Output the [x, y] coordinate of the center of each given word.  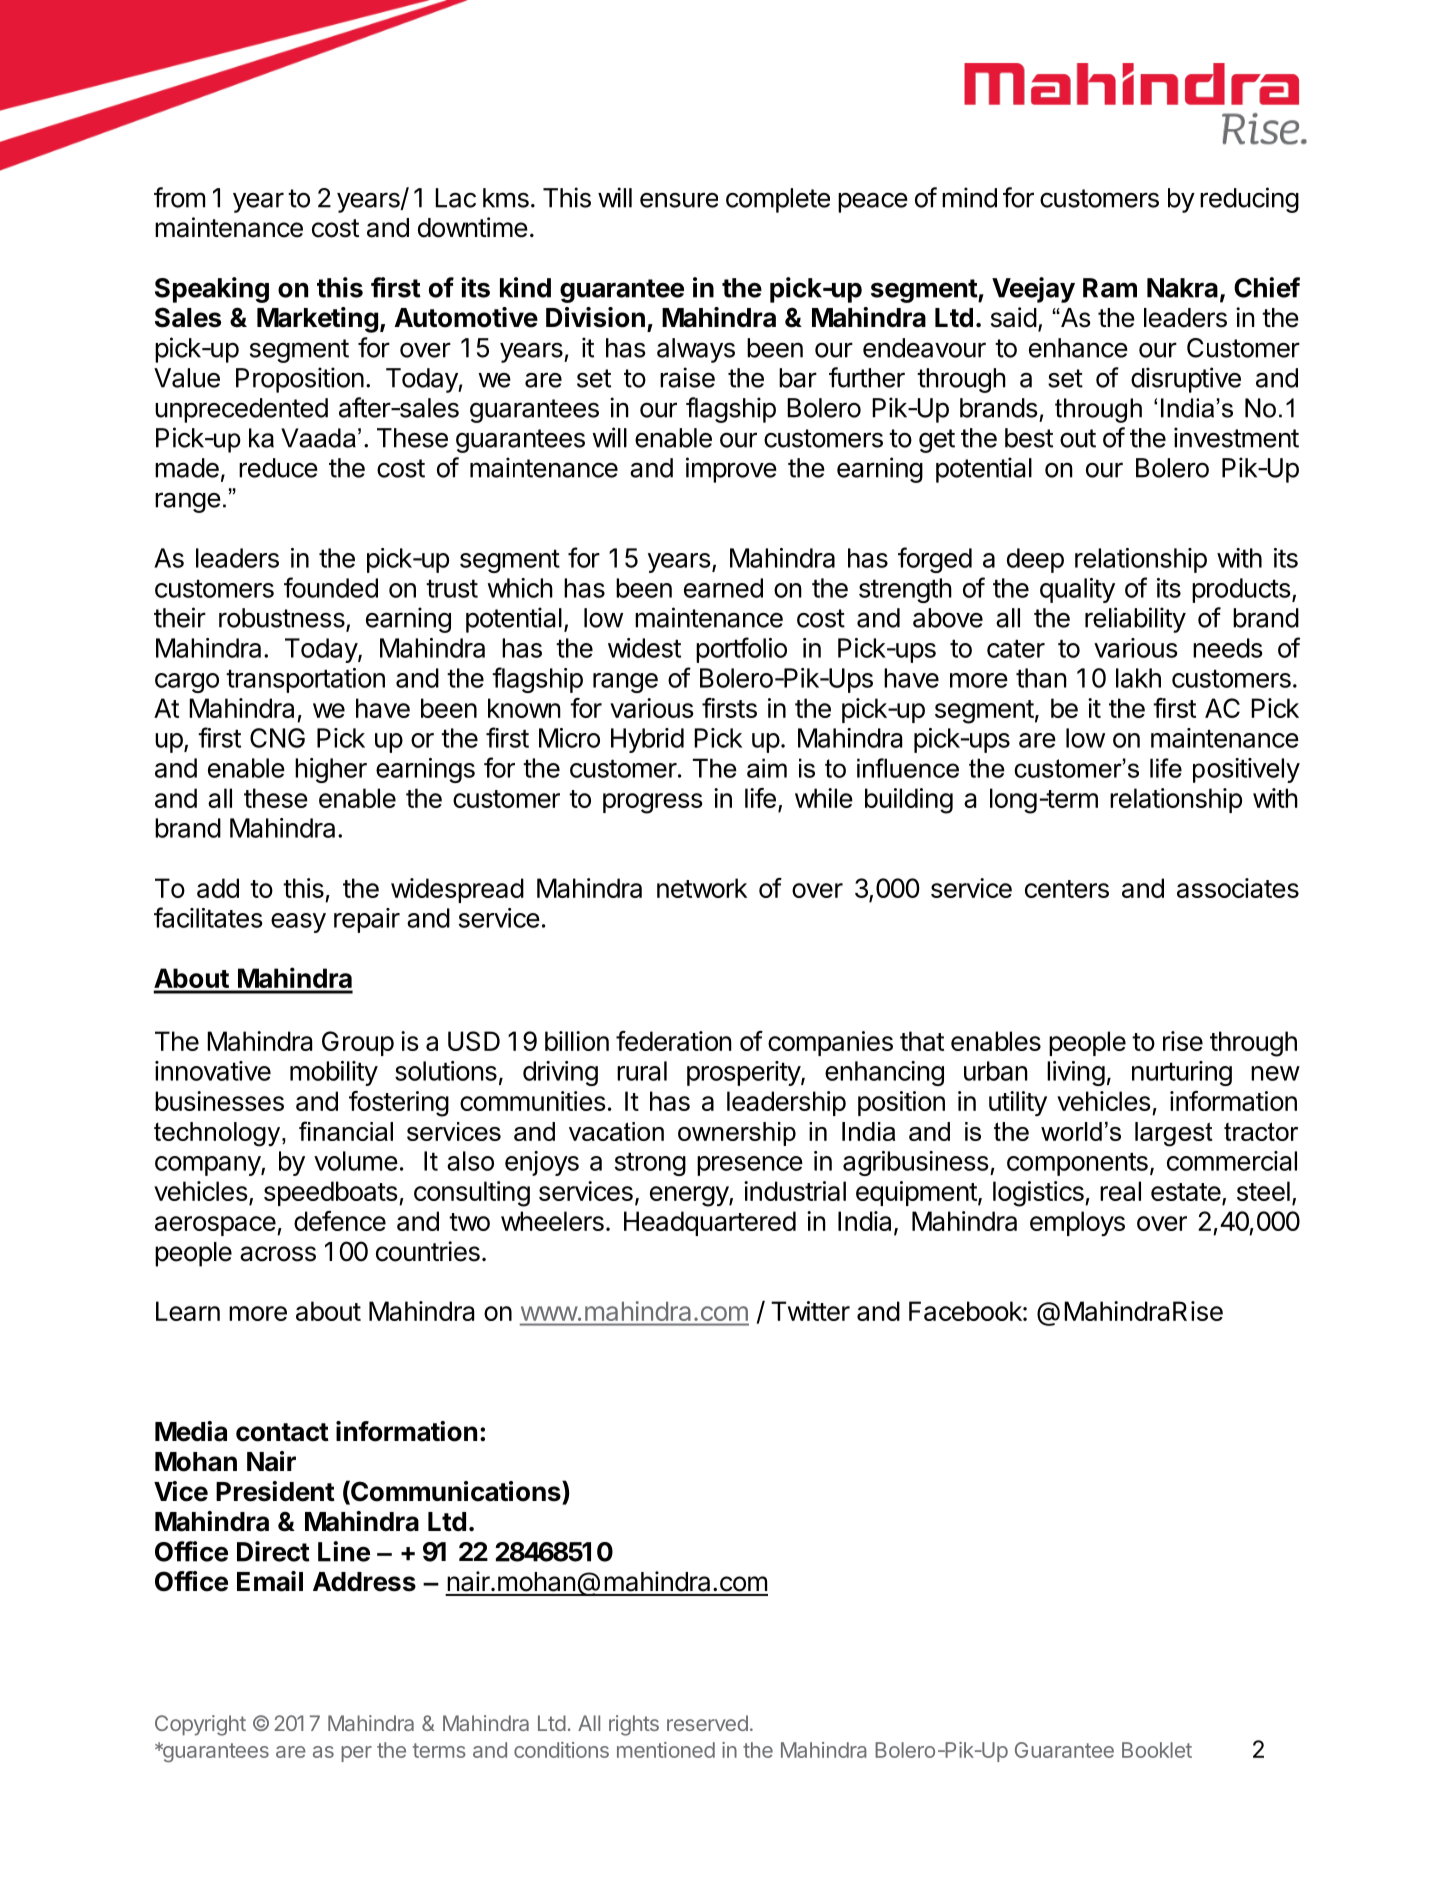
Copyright [200, 1725]
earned [723, 588]
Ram [1110, 288]
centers [1067, 889]
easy [298, 923]
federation [674, 1041]
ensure [679, 200]
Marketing [317, 320]
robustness [283, 619]
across [278, 1254]
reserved [707, 1723]
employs [1077, 1223]
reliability [1135, 620]
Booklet [1157, 1750]
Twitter [810, 1311]
